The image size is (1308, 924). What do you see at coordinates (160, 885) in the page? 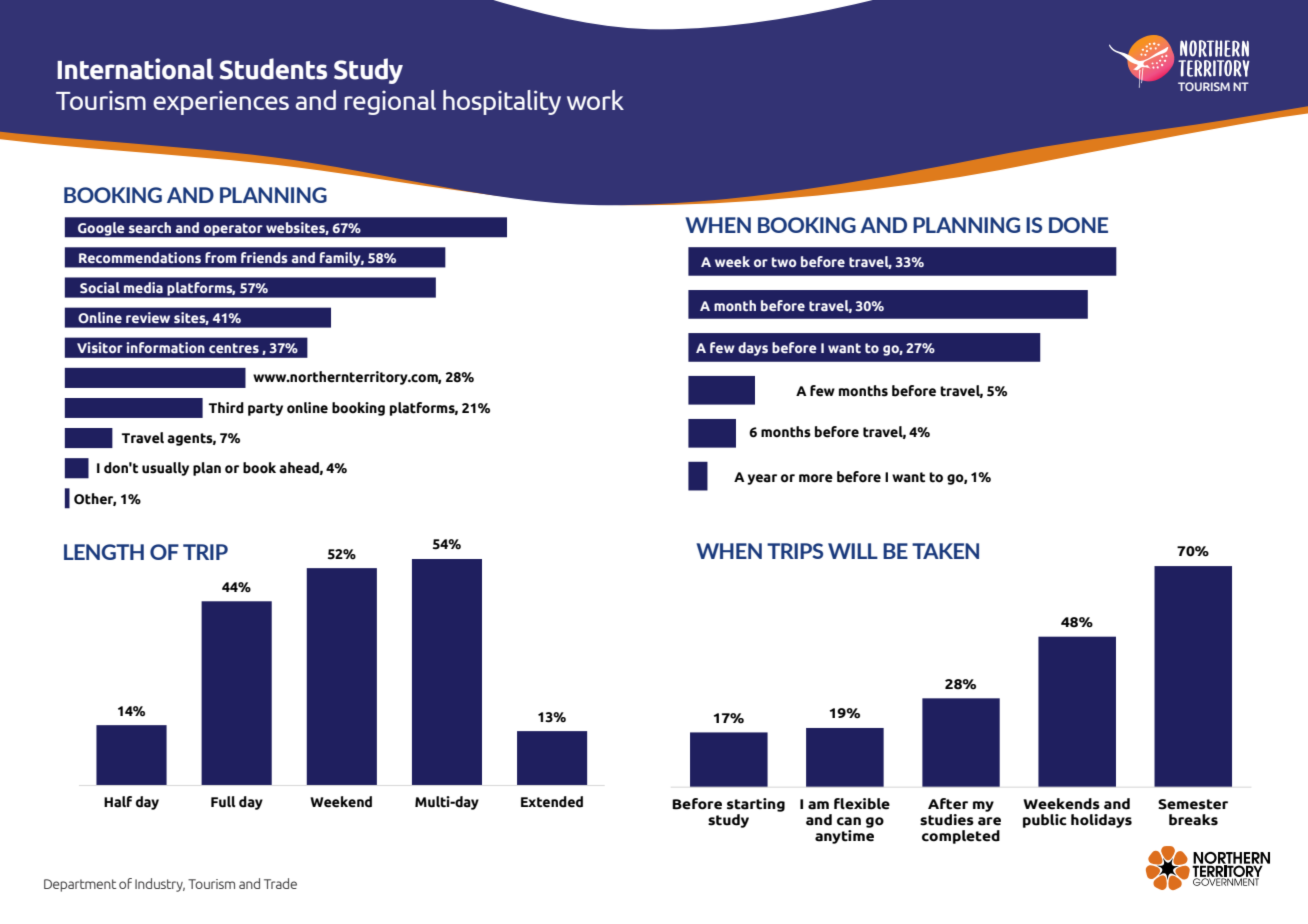
I see `Industry` at bounding box center [160, 885].
